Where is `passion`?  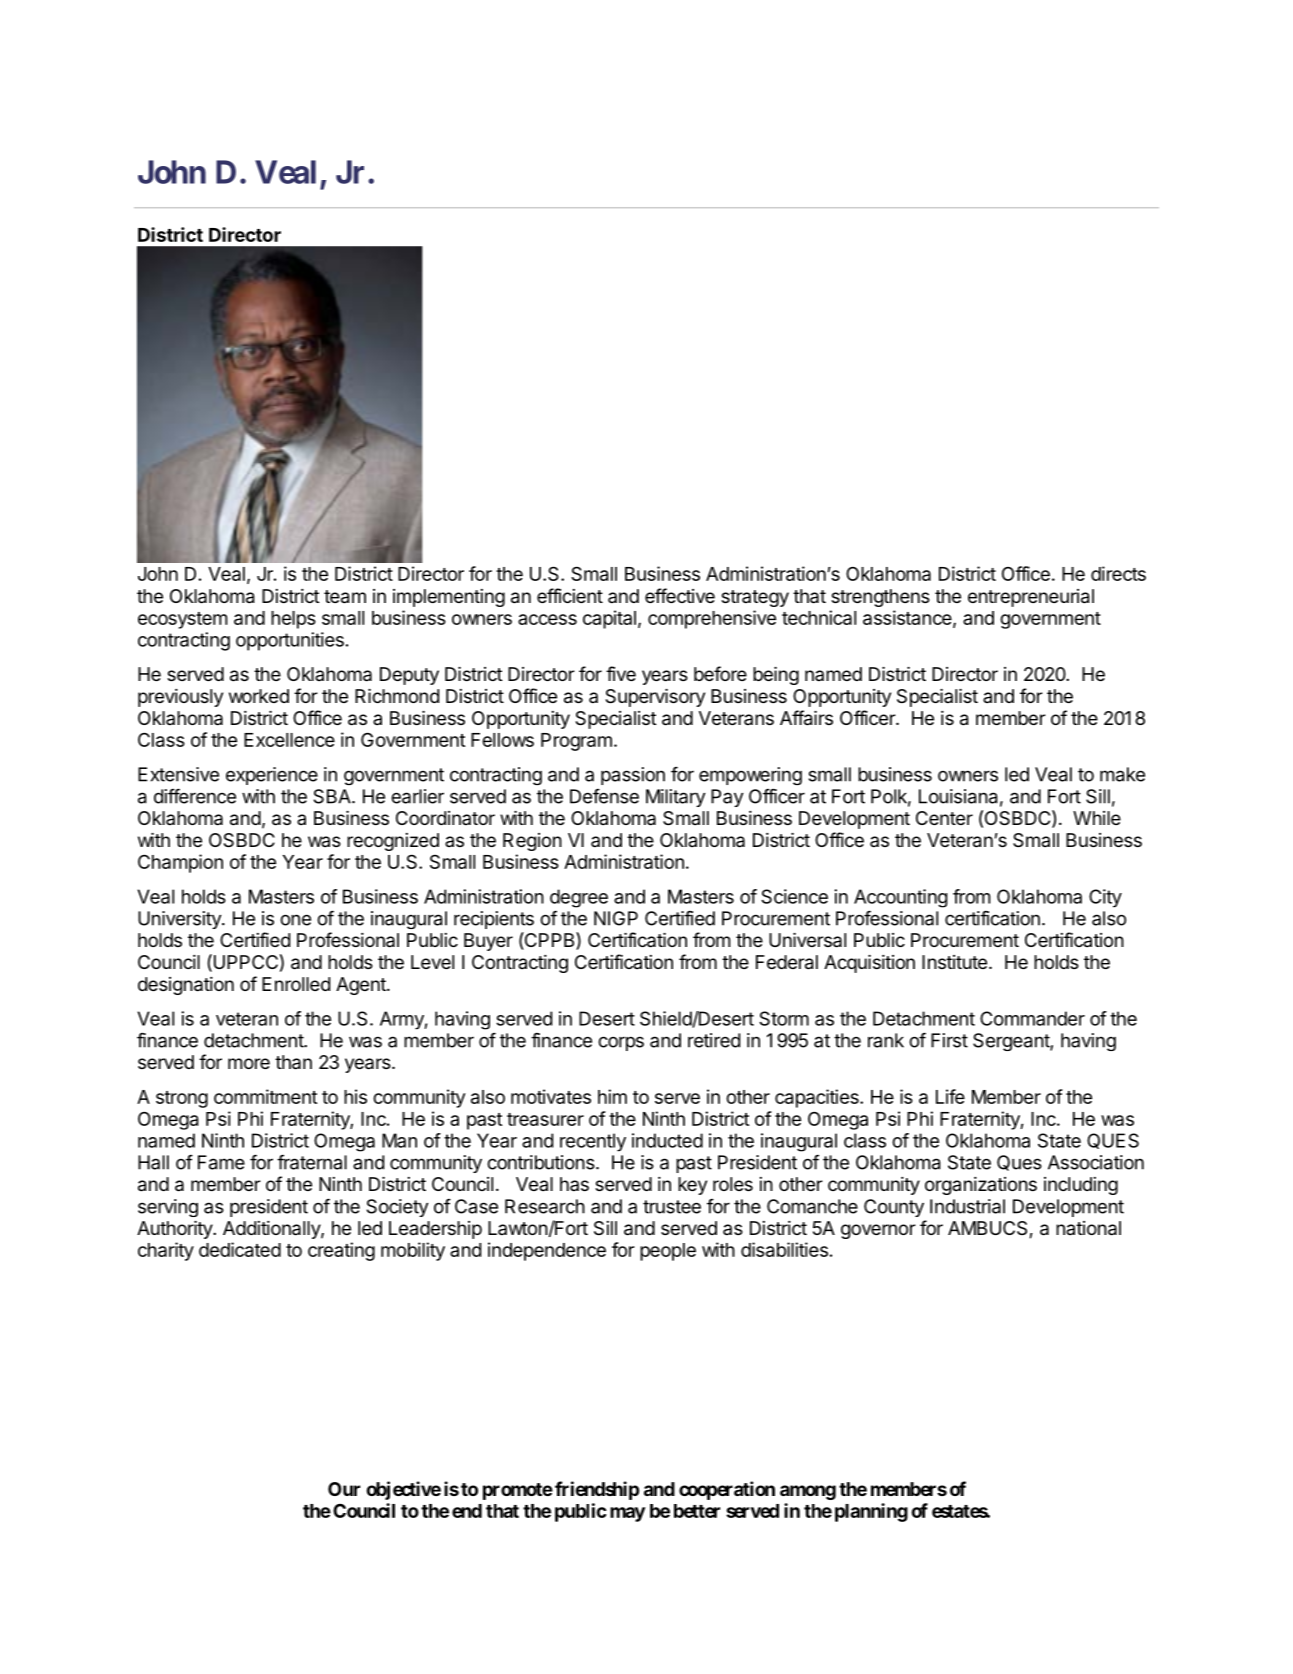
passion is located at coordinates (633, 776).
